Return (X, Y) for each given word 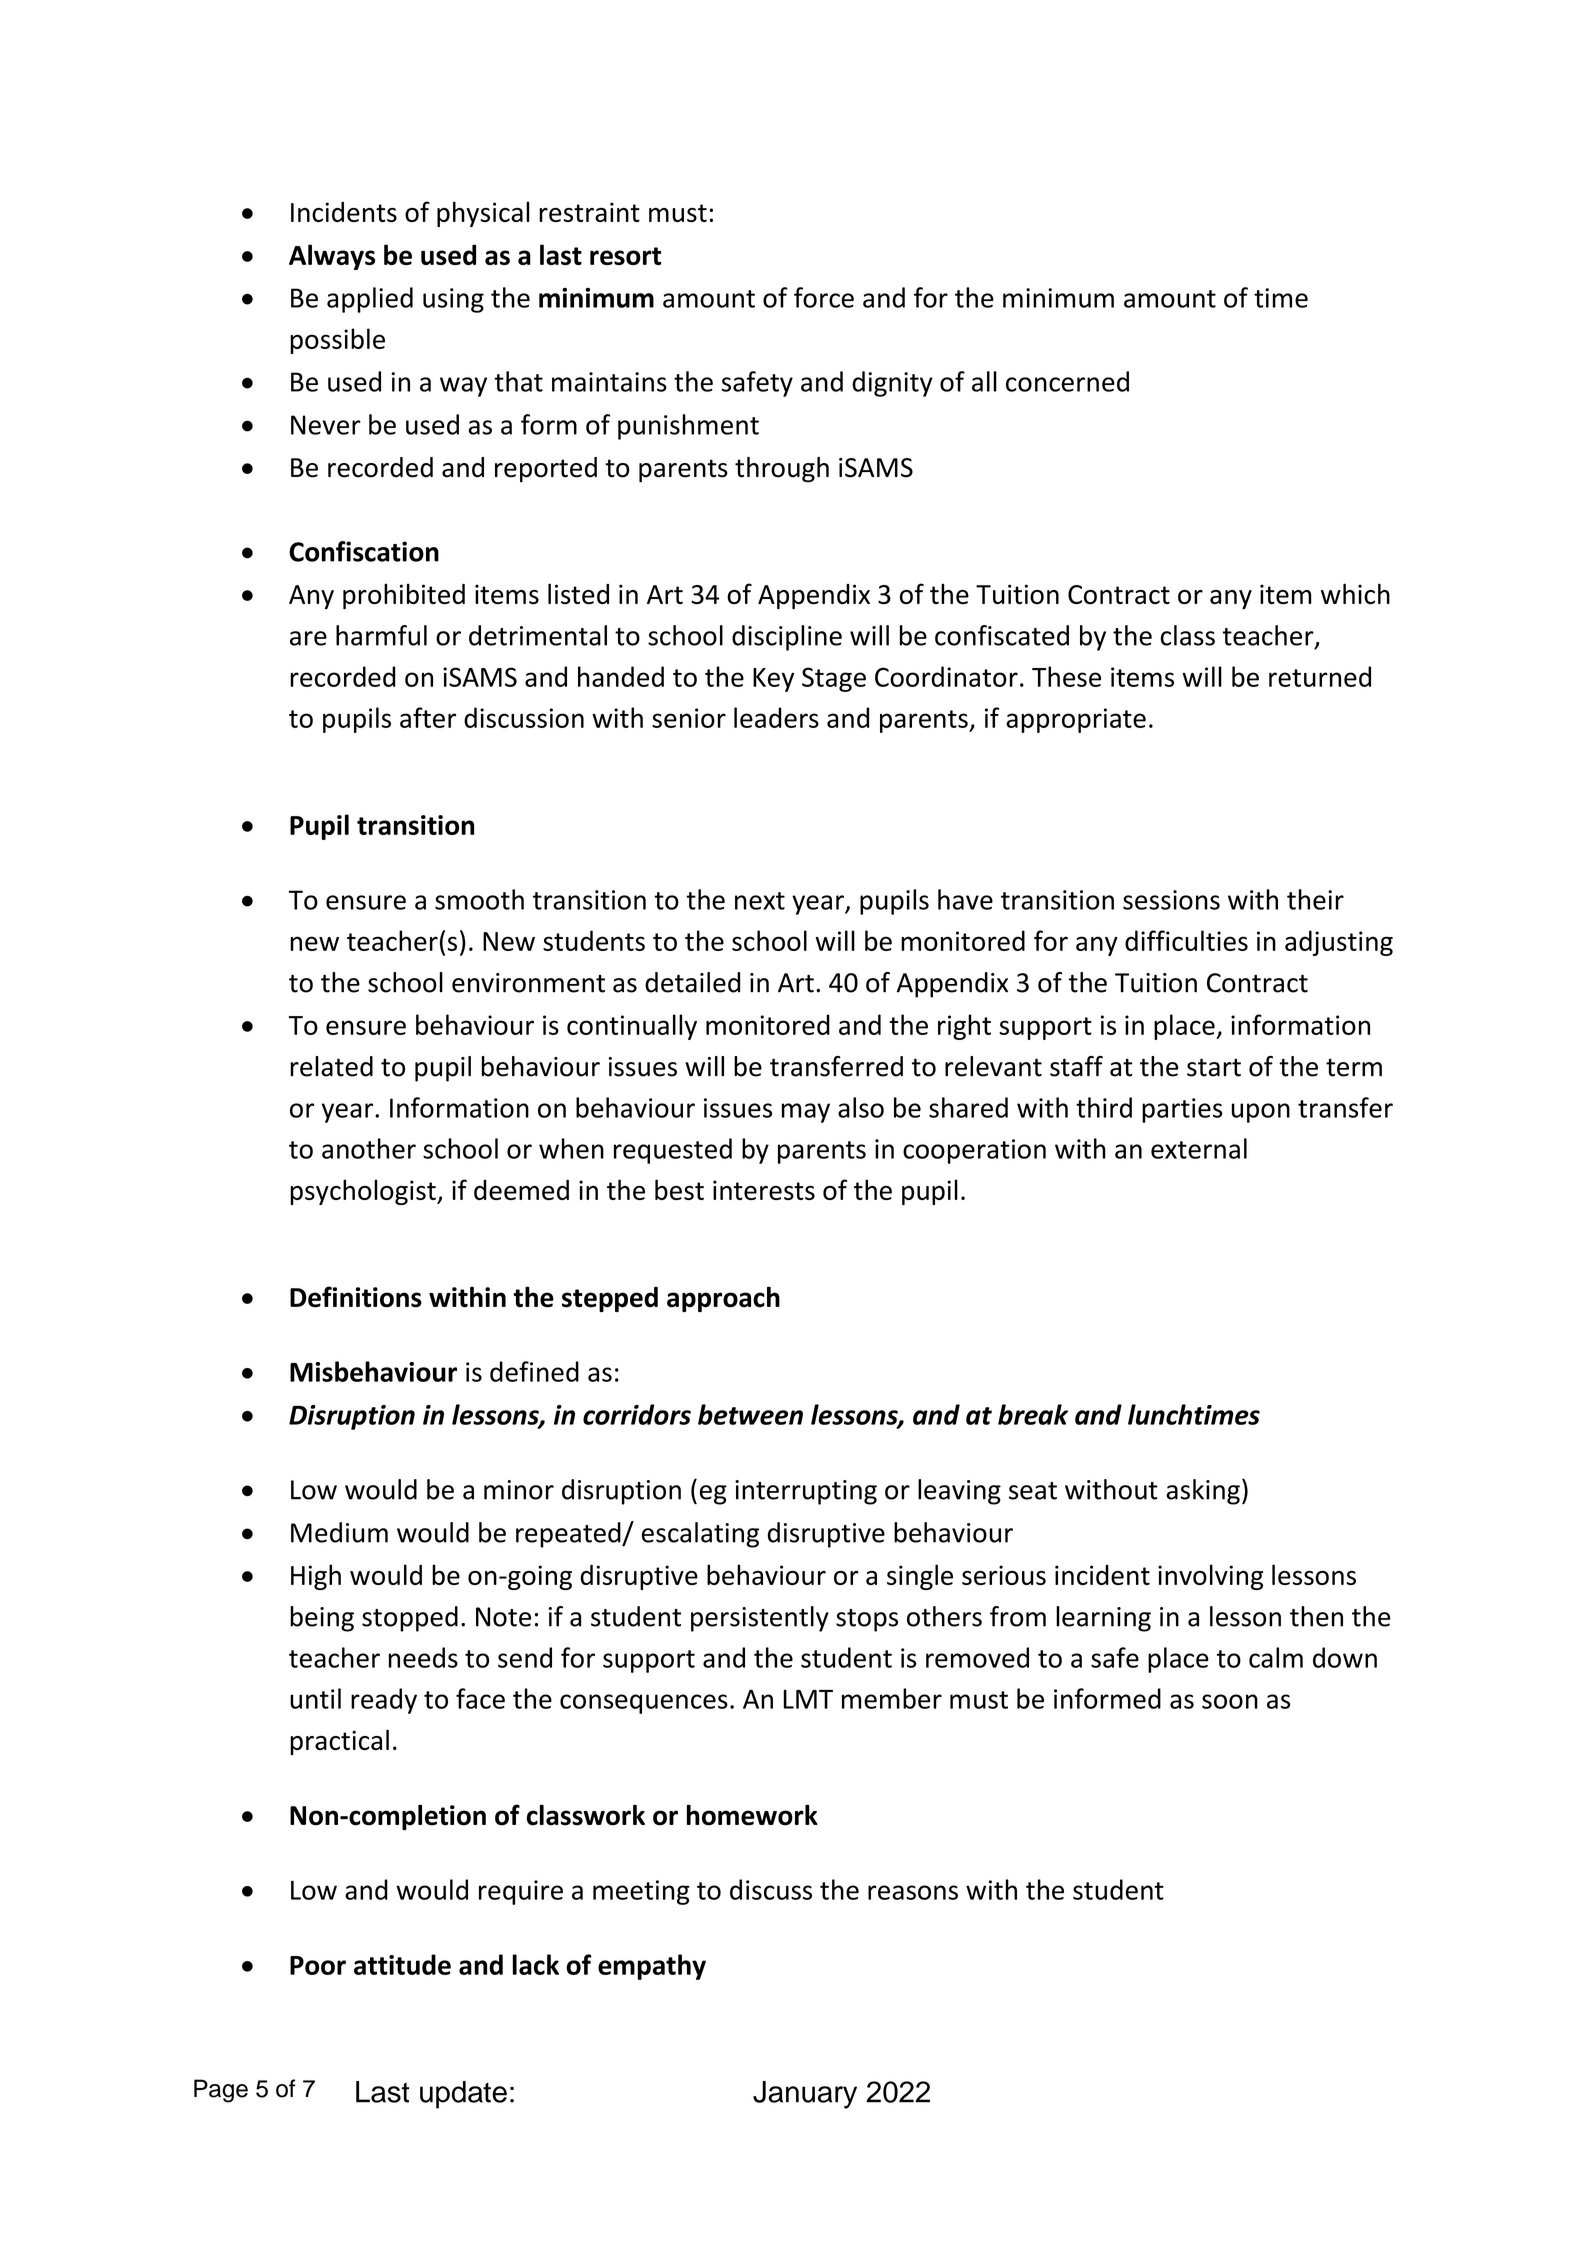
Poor (318, 1965)
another (369, 1148)
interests (764, 1190)
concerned (1067, 381)
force (824, 297)
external (1199, 1148)
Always (332, 257)
